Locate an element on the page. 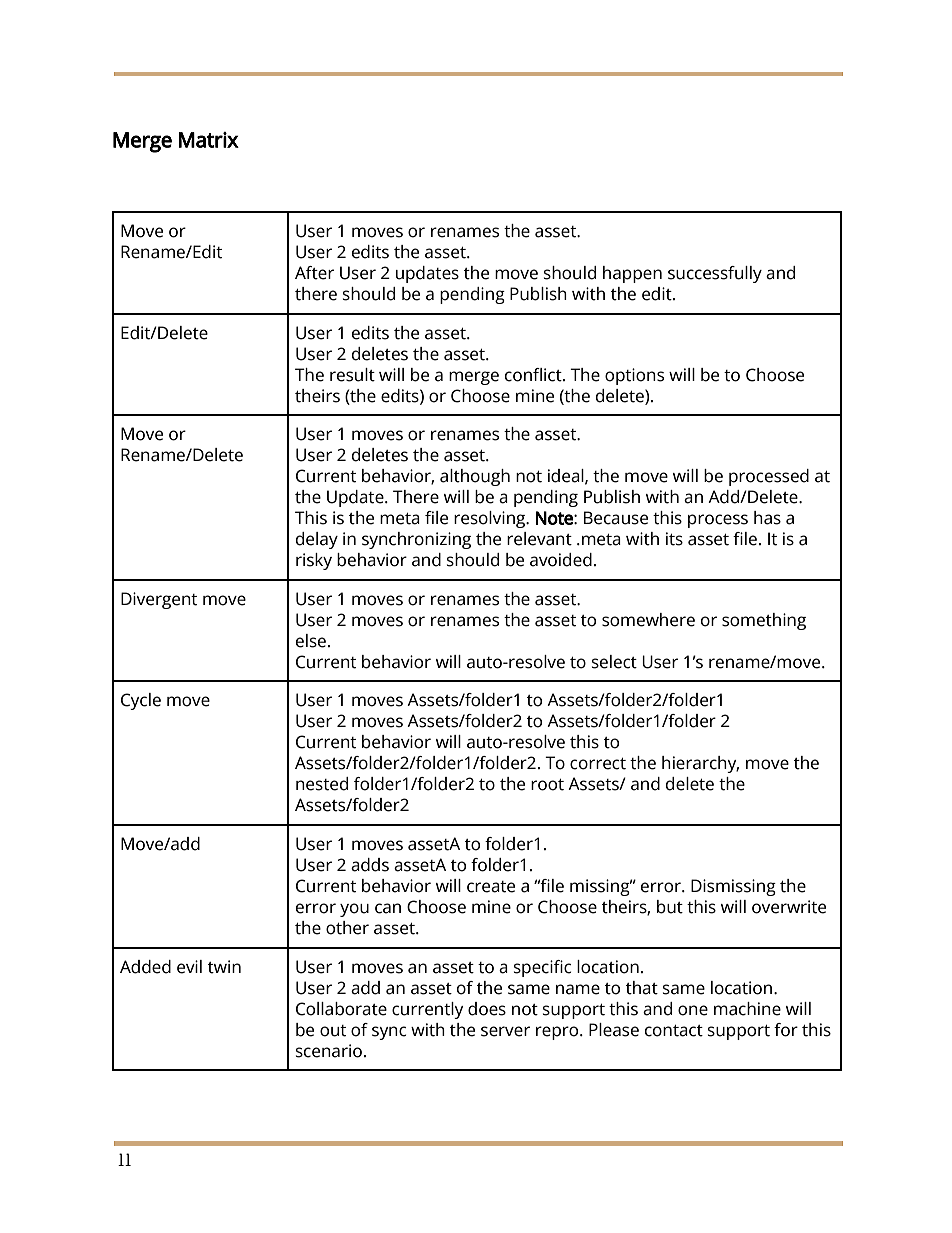 This page has height=1233, width=952. Matrix is located at coordinates (209, 140).
